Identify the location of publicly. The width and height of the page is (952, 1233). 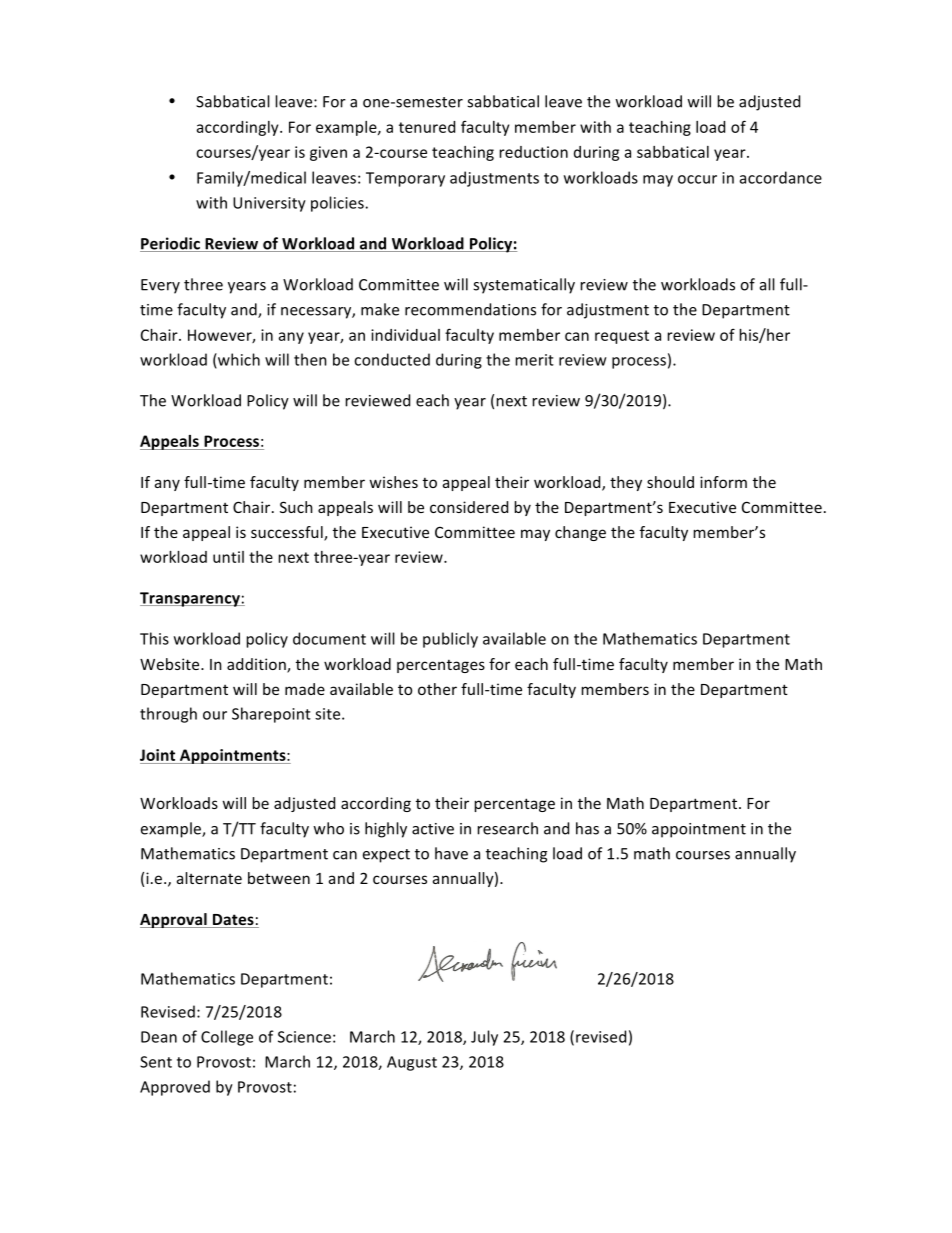
(450, 640).
